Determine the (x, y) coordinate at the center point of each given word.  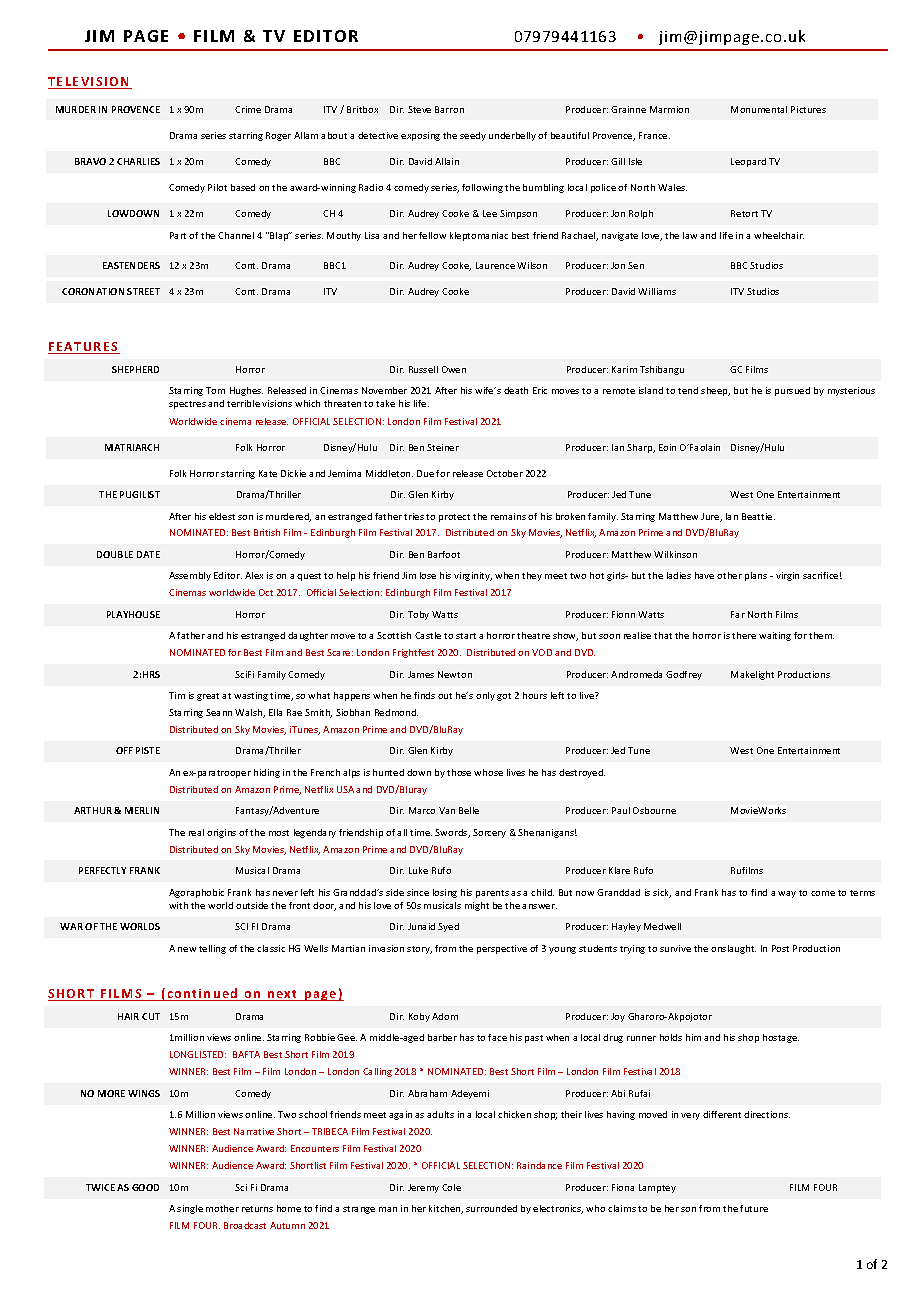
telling (212, 949)
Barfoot (444, 554)
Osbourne (654, 810)
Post (780, 948)
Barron (449, 109)
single (190, 1209)
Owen (454, 369)
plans (756, 576)
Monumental (759, 109)
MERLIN (142, 810)
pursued (792, 391)
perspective (502, 949)
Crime (248, 109)
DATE (148, 554)
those (459, 772)
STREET (143, 291)
